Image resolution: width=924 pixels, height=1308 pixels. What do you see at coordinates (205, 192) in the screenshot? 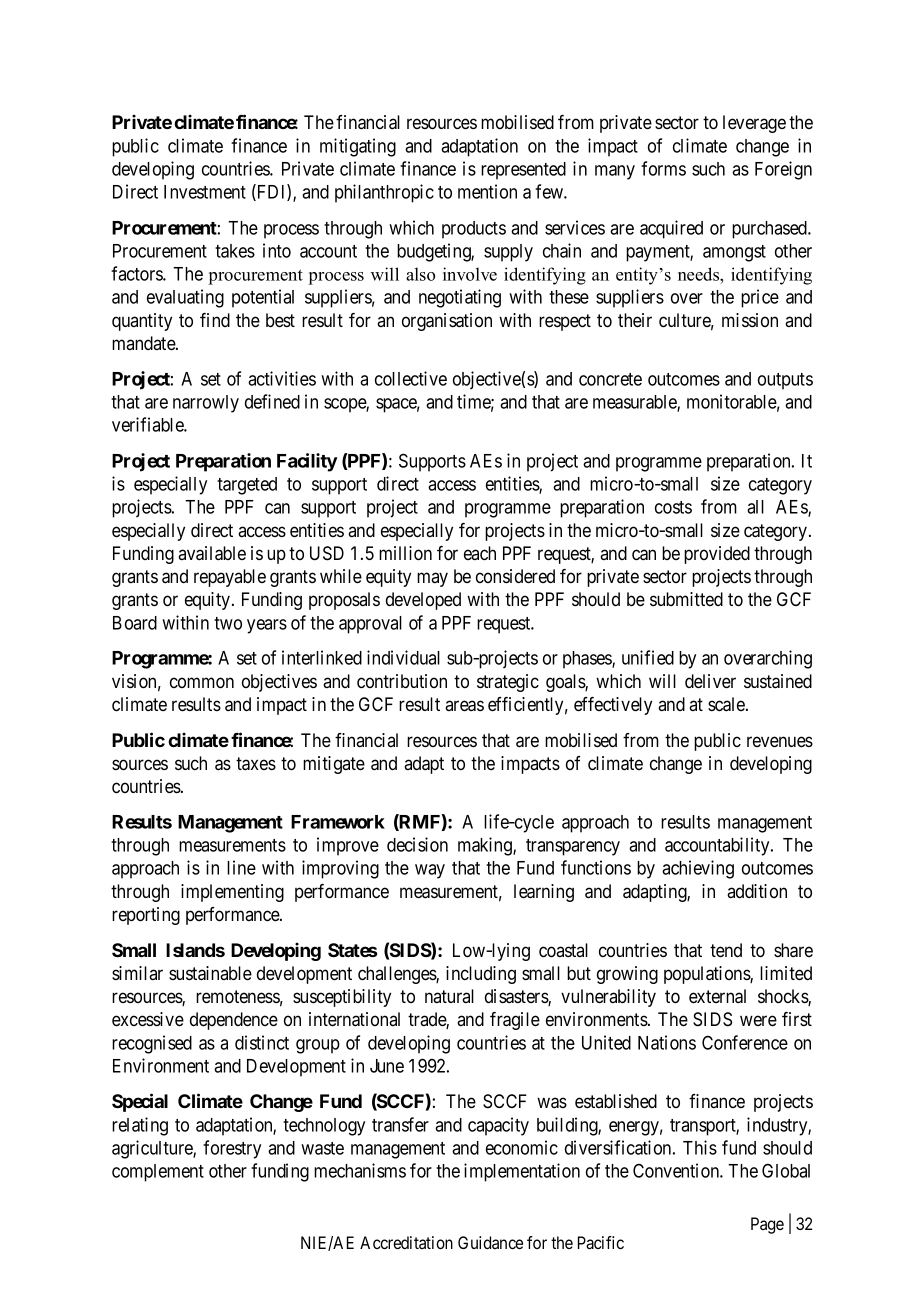
I see `Investment` at bounding box center [205, 192].
